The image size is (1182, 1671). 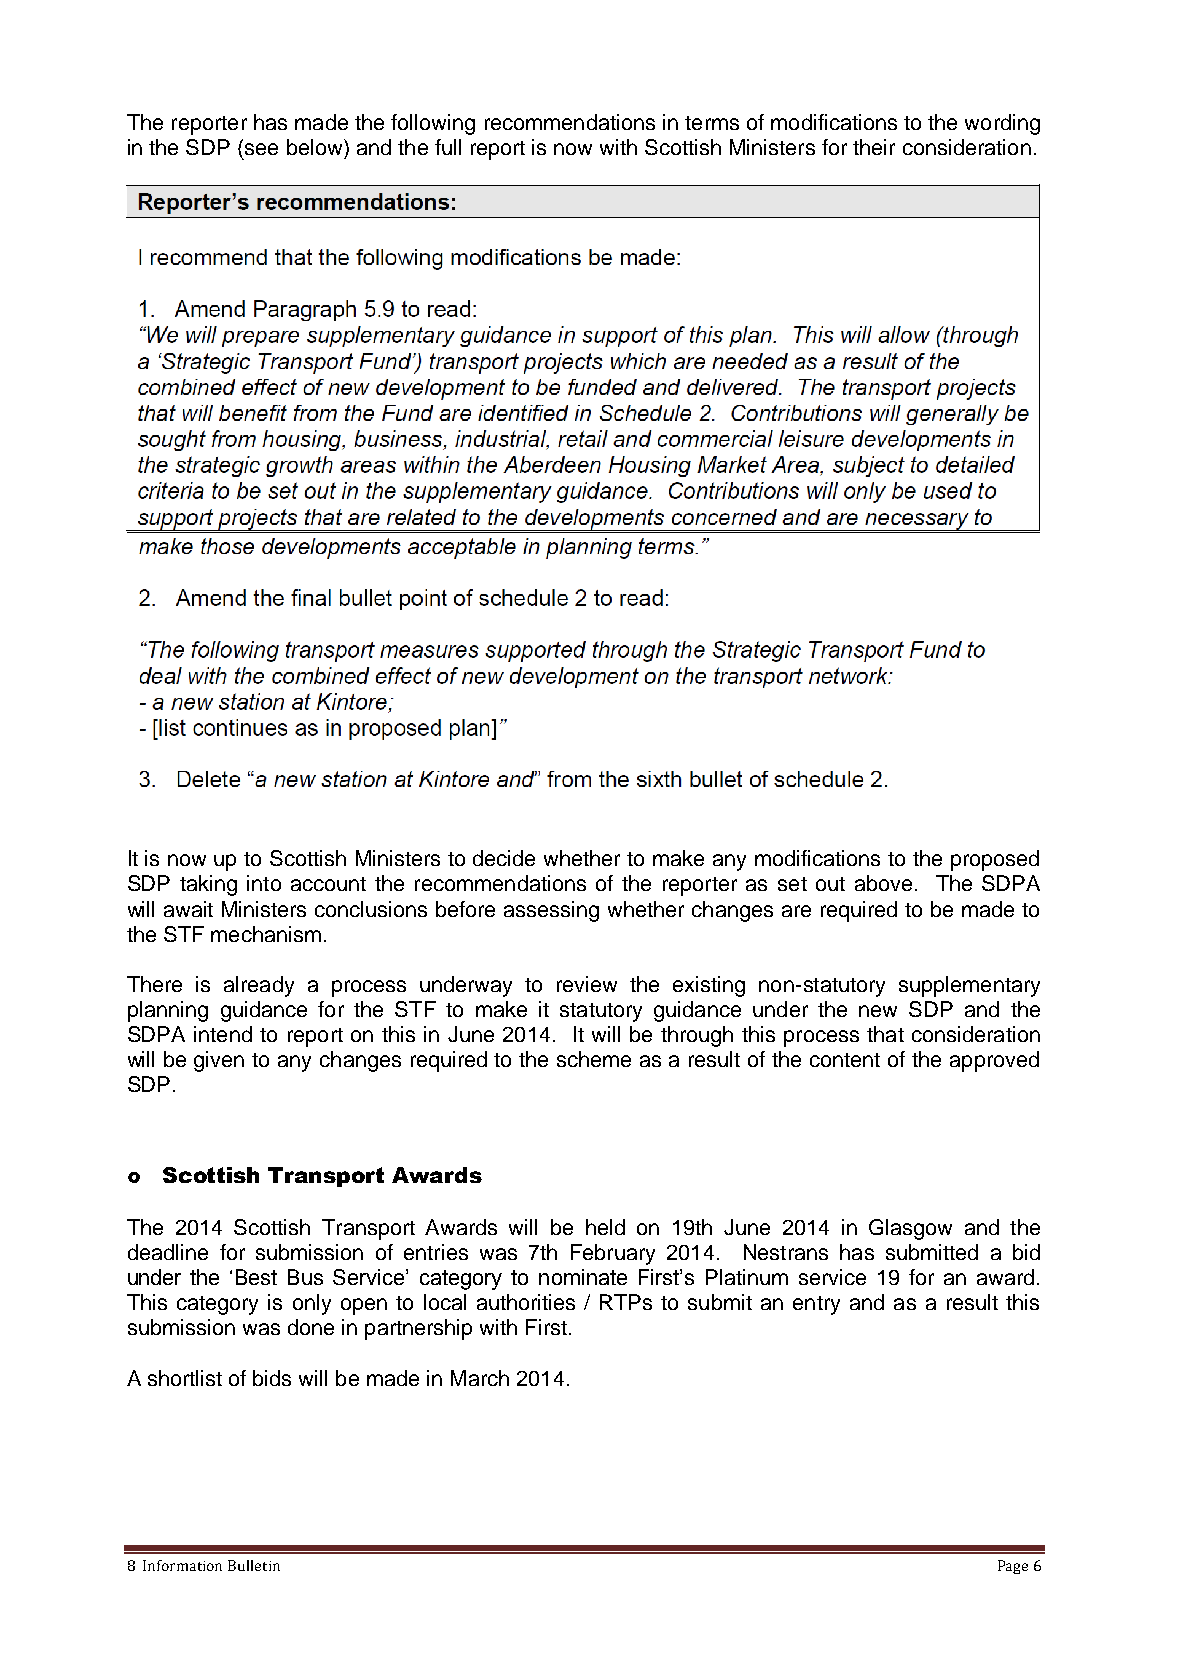 I want to click on full, so click(x=448, y=147).
